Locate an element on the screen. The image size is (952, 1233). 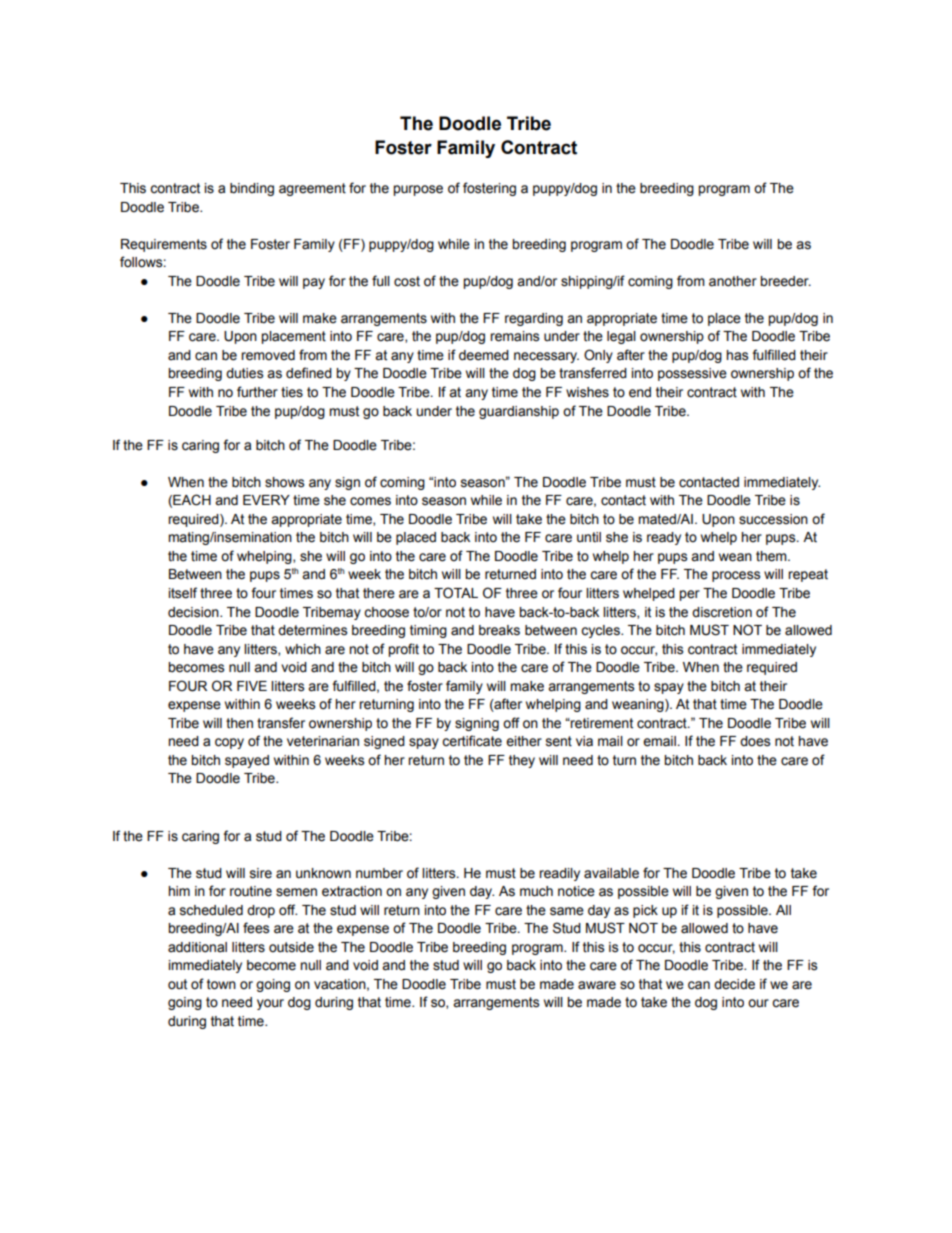
binding is located at coordinates (252, 189).
